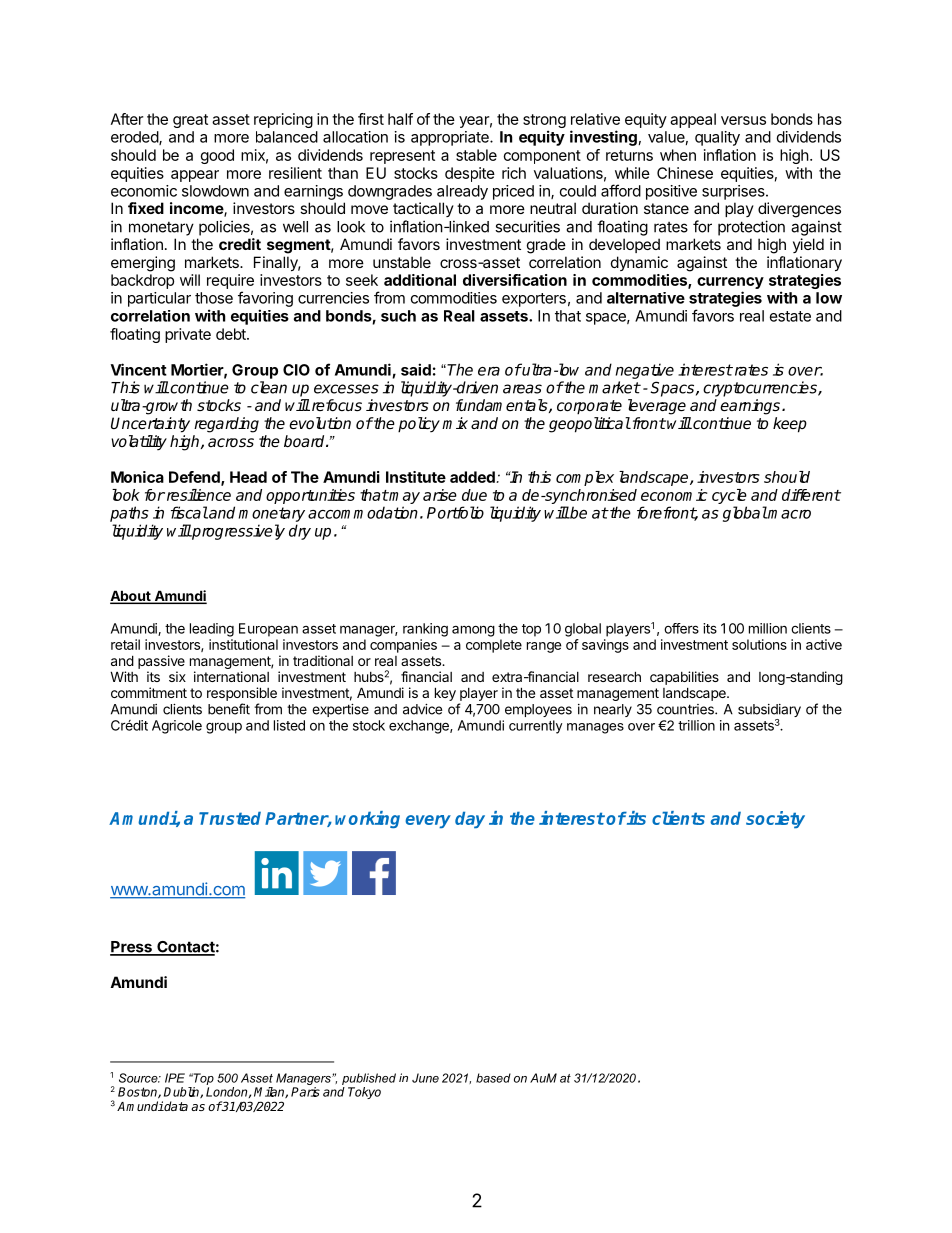  What do you see at coordinates (768, 628) in the image?
I see `million` at bounding box center [768, 628].
